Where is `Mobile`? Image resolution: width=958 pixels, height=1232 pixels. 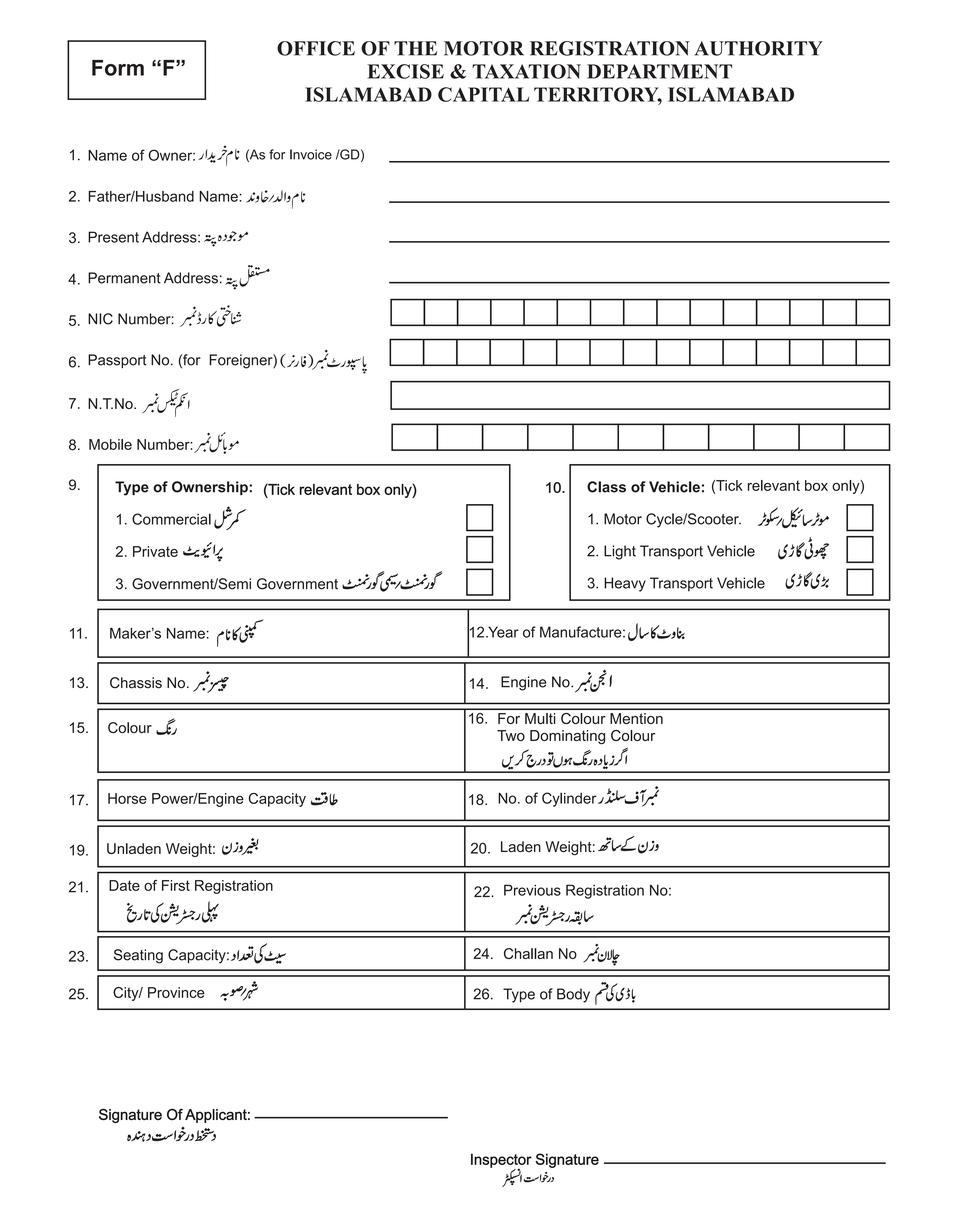 Mobile is located at coordinates (110, 444).
